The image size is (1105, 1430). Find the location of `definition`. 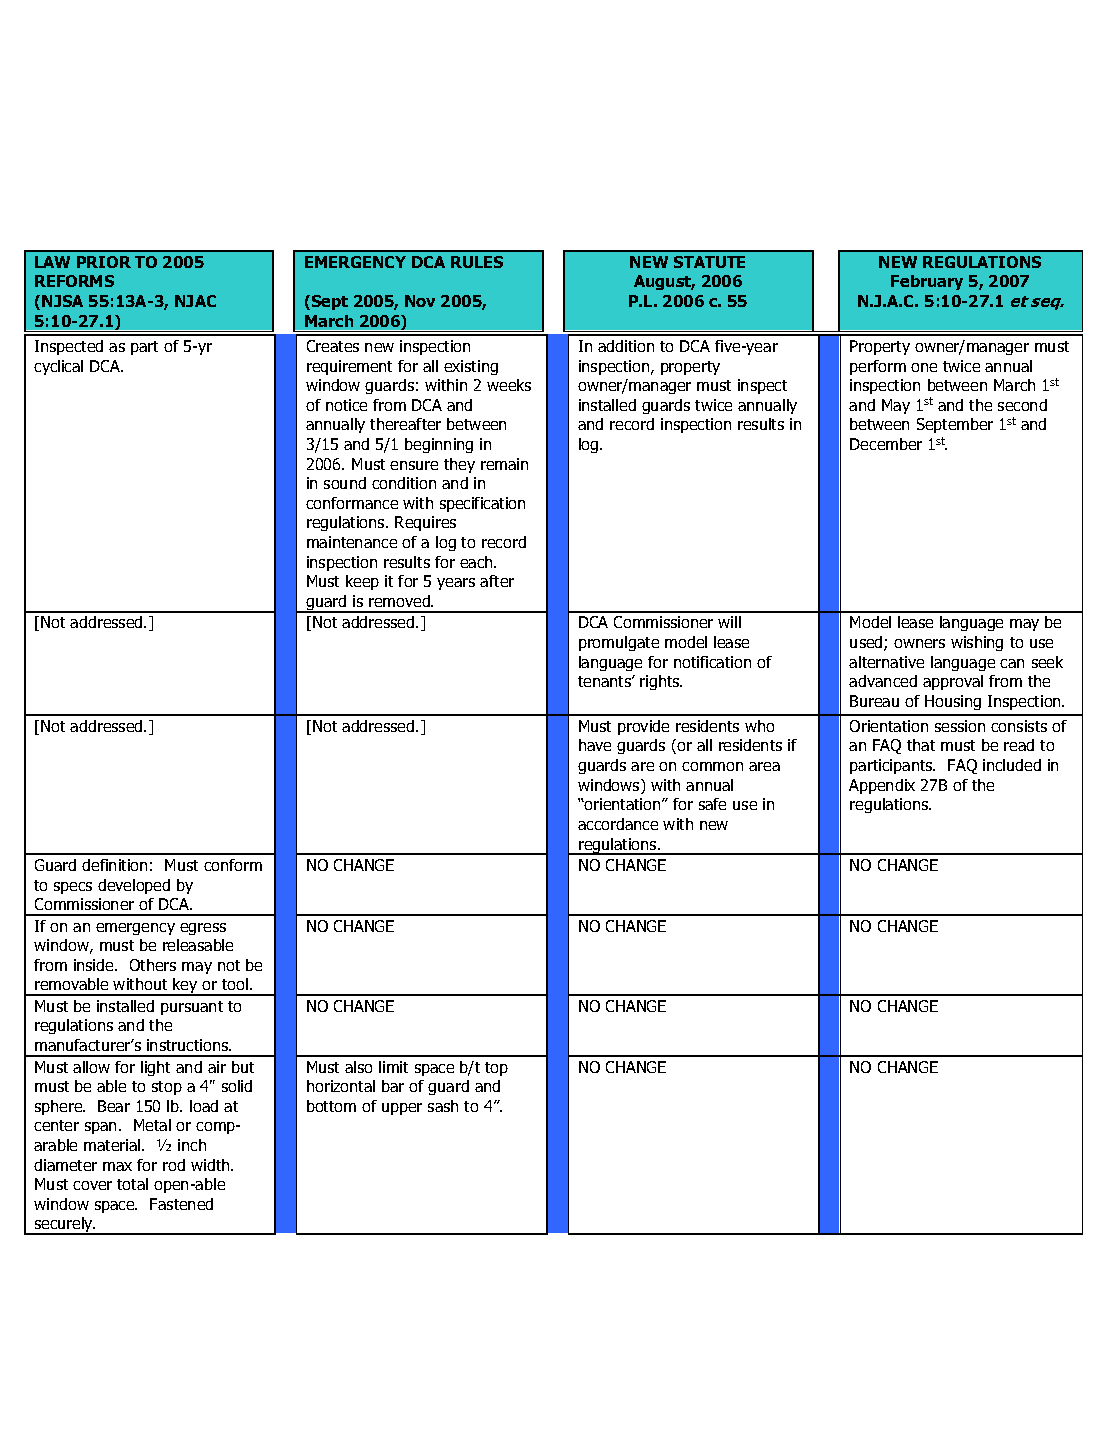

definition is located at coordinates (114, 865).
